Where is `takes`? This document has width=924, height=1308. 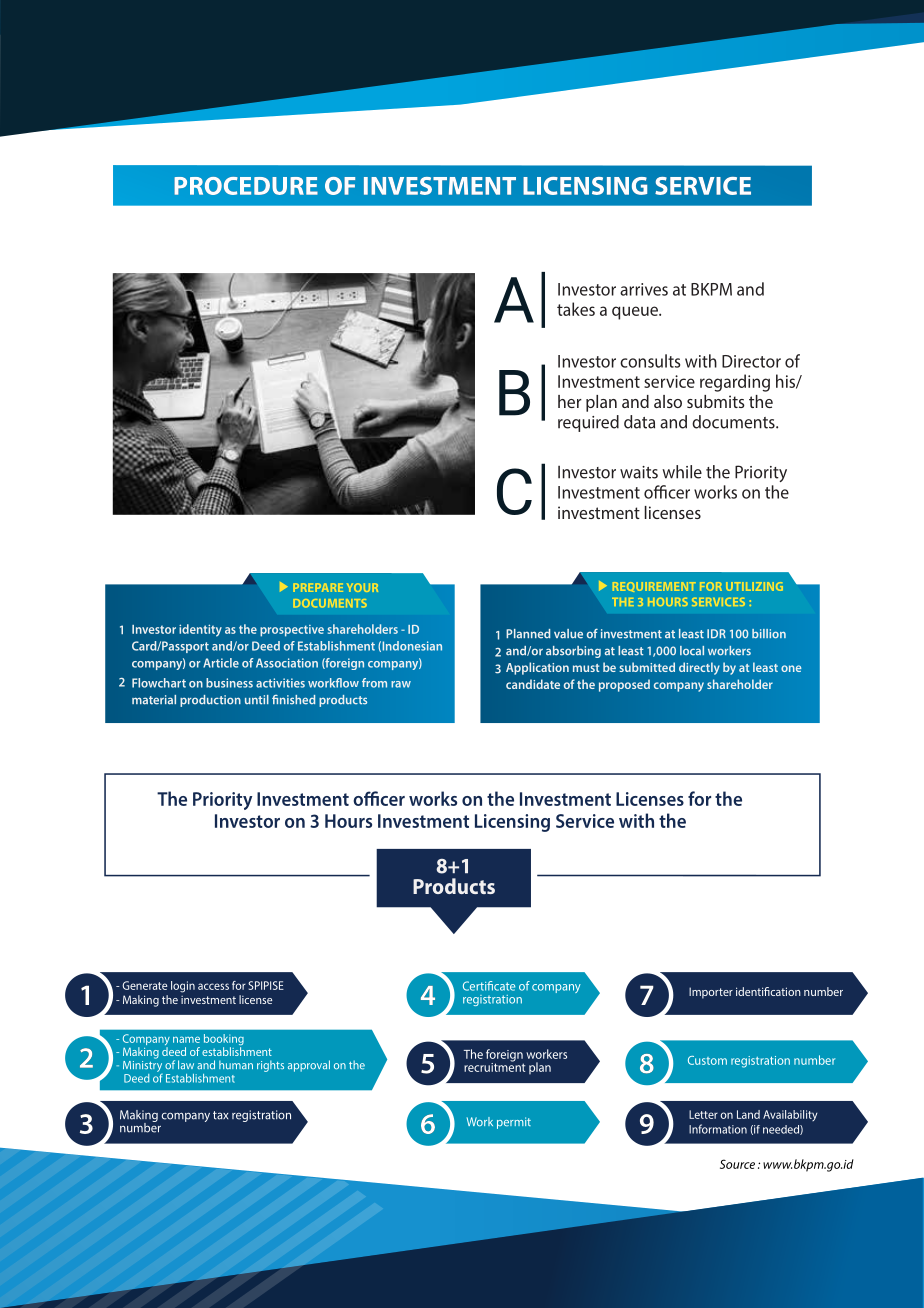 takes is located at coordinates (576, 309).
